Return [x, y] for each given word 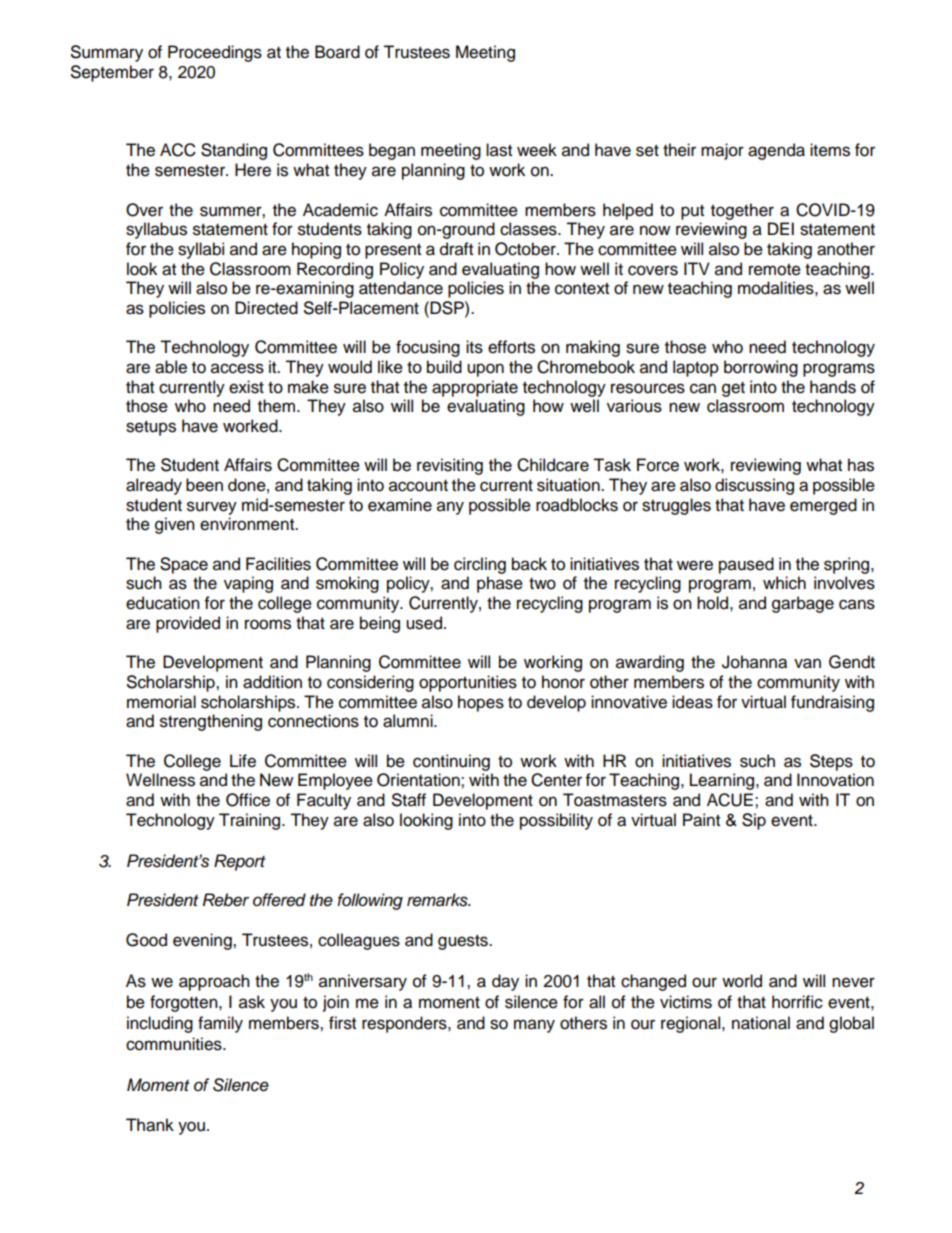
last [499, 150]
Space [184, 565]
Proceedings [215, 53]
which [784, 583]
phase [500, 584]
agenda [776, 151]
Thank [150, 1125]
